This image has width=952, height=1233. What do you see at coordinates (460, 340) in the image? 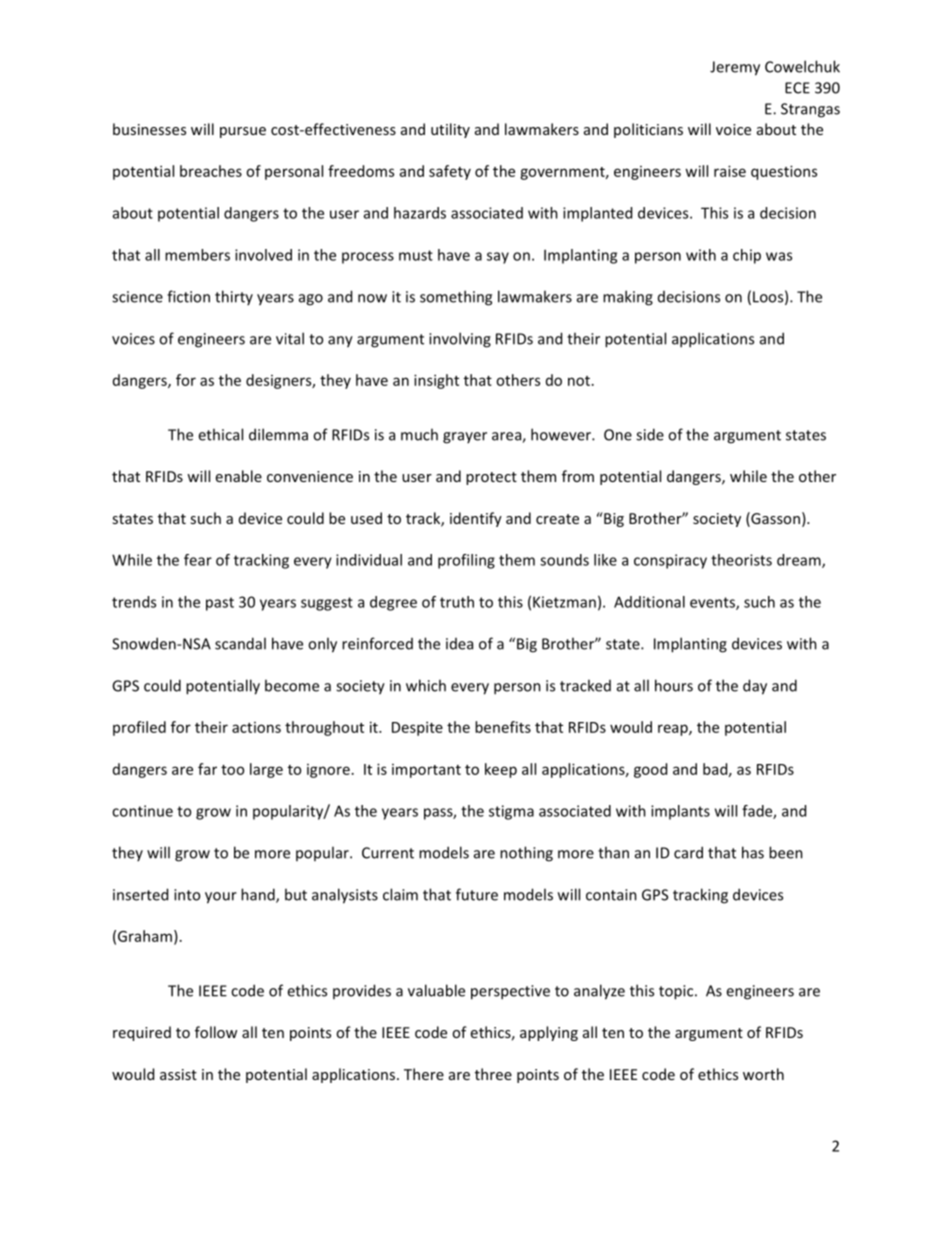
I see `involving` at bounding box center [460, 340].
